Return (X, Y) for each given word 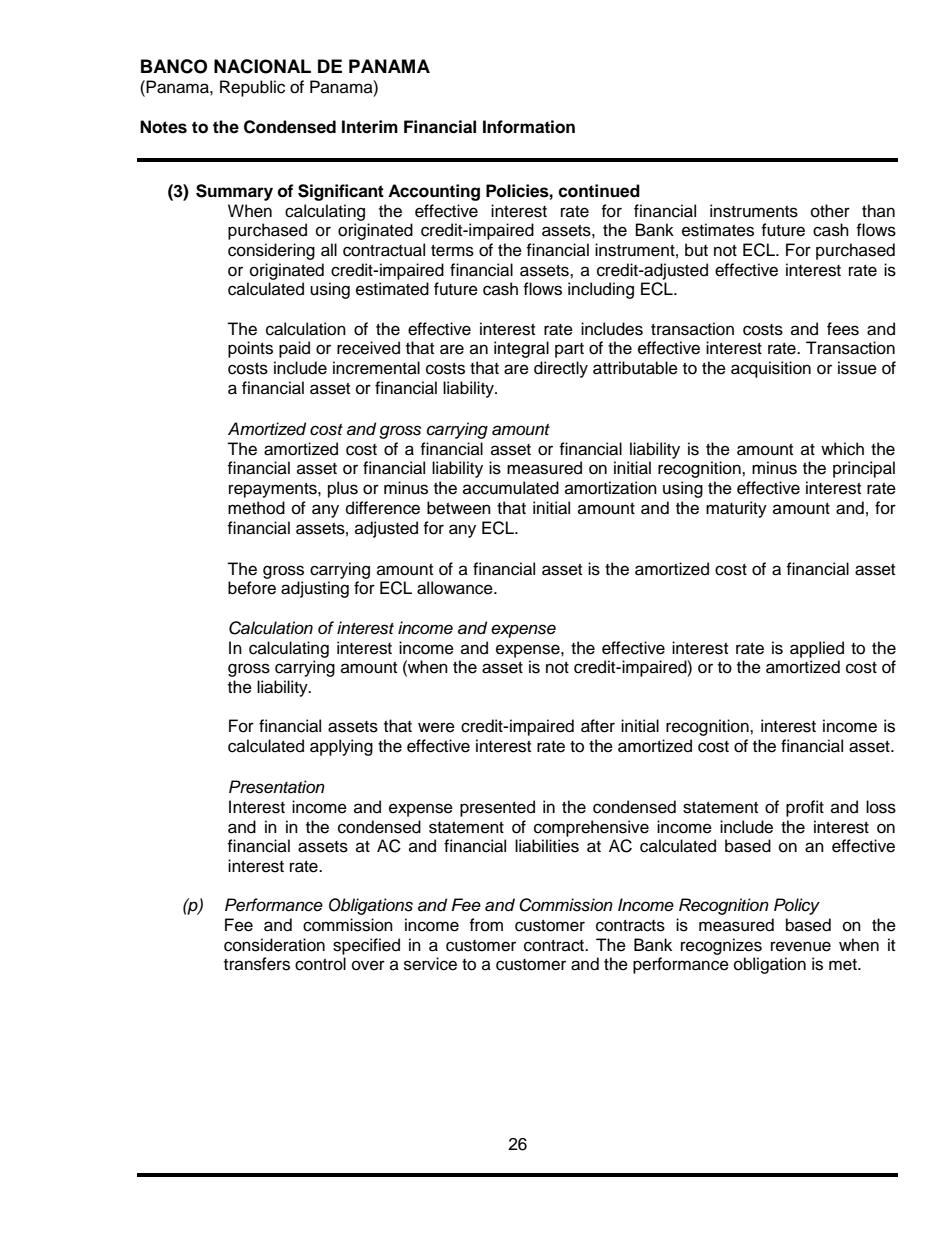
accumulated (511, 488)
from (486, 925)
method (256, 508)
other (830, 211)
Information (529, 127)
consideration (274, 945)
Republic (252, 88)
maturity (736, 509)
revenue (801, 946)
